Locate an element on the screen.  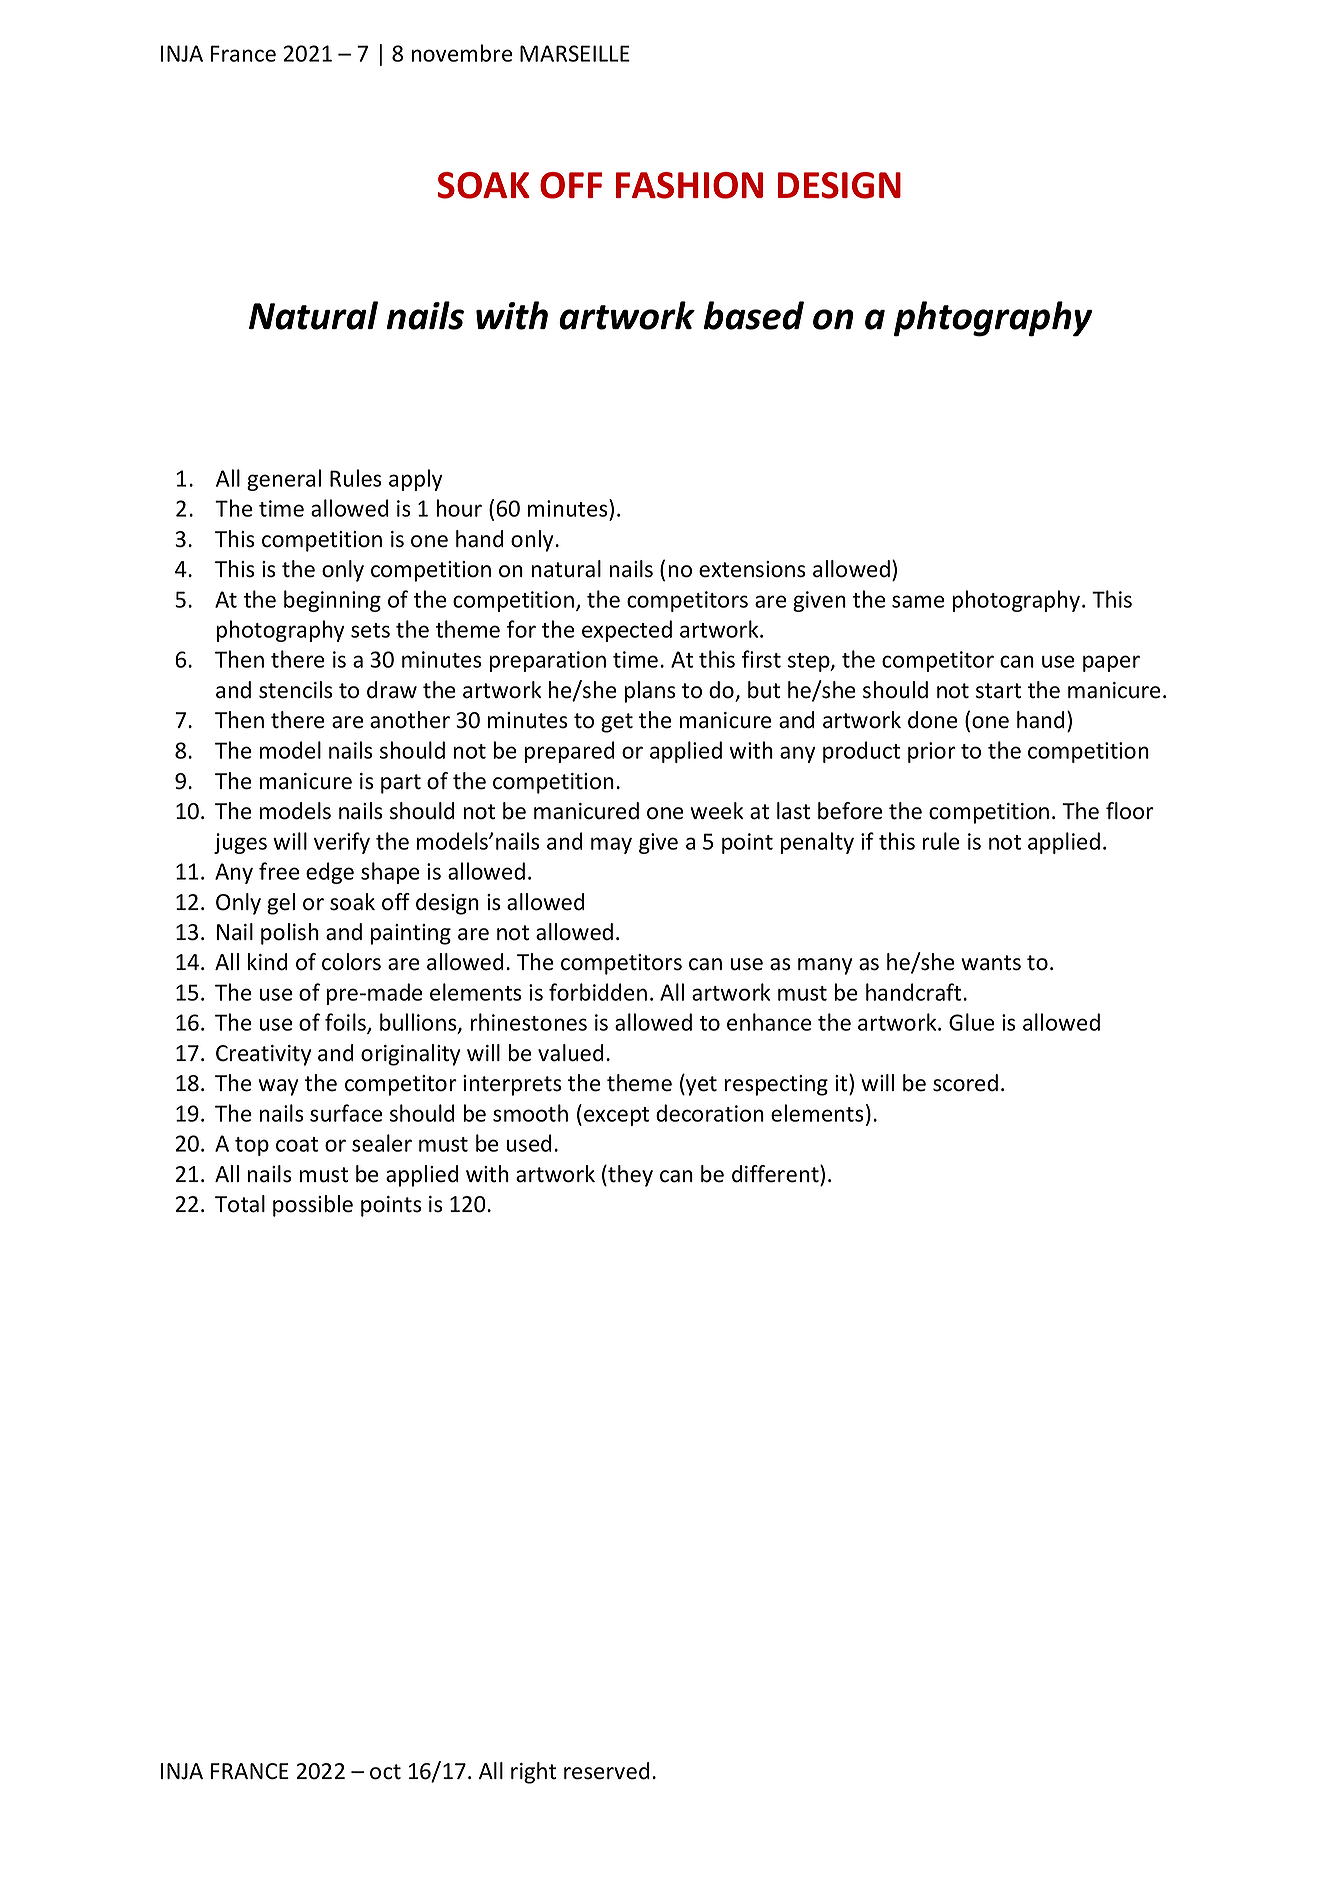
novembre is located at coordinates (462, 53).
